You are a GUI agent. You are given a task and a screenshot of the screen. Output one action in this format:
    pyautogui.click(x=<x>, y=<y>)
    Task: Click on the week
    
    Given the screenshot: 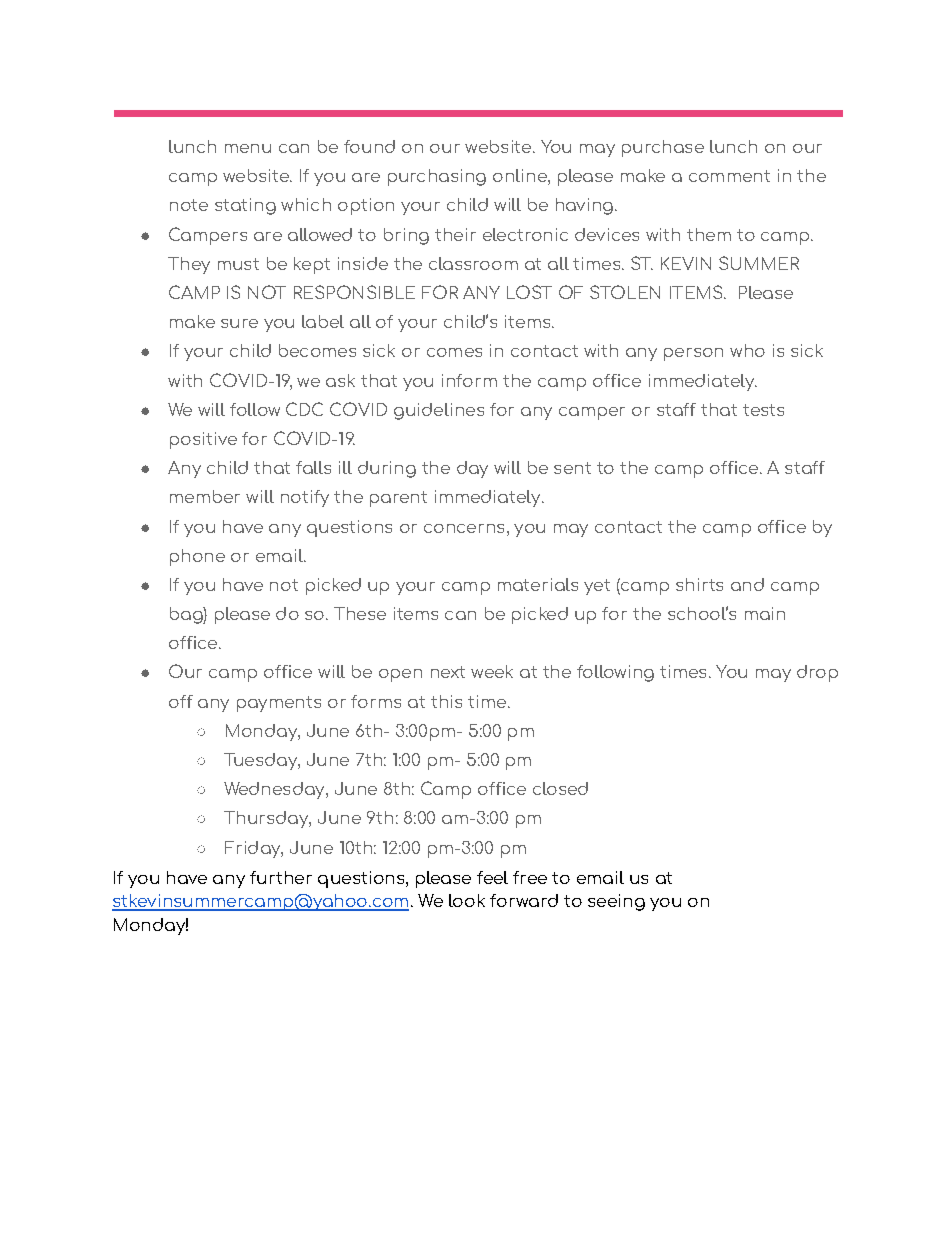 What is the action you would take?
    pyautogui.click(x=492, y=671)
